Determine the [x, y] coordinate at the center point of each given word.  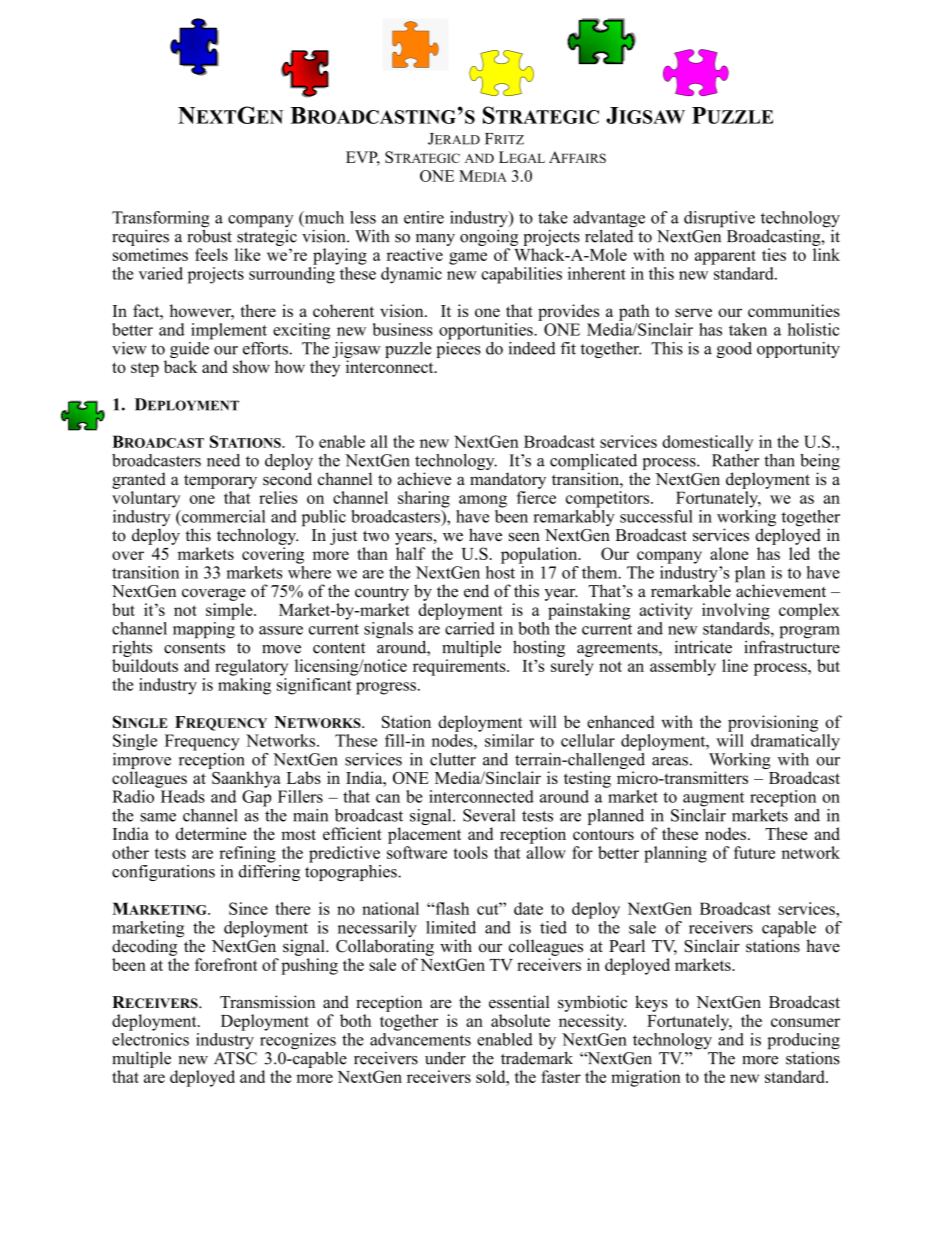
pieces [459, 348]
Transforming [161, 220]
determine [211, 833]
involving [736, 611]
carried [470, 628]
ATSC [235, 1058]
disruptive [719, 219]
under [445, 1058]
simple [230, 611]
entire [424, 217]
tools [471, 852]
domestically [707, 443]
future [754, 852]
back [180, 366]
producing [803, 1042]
